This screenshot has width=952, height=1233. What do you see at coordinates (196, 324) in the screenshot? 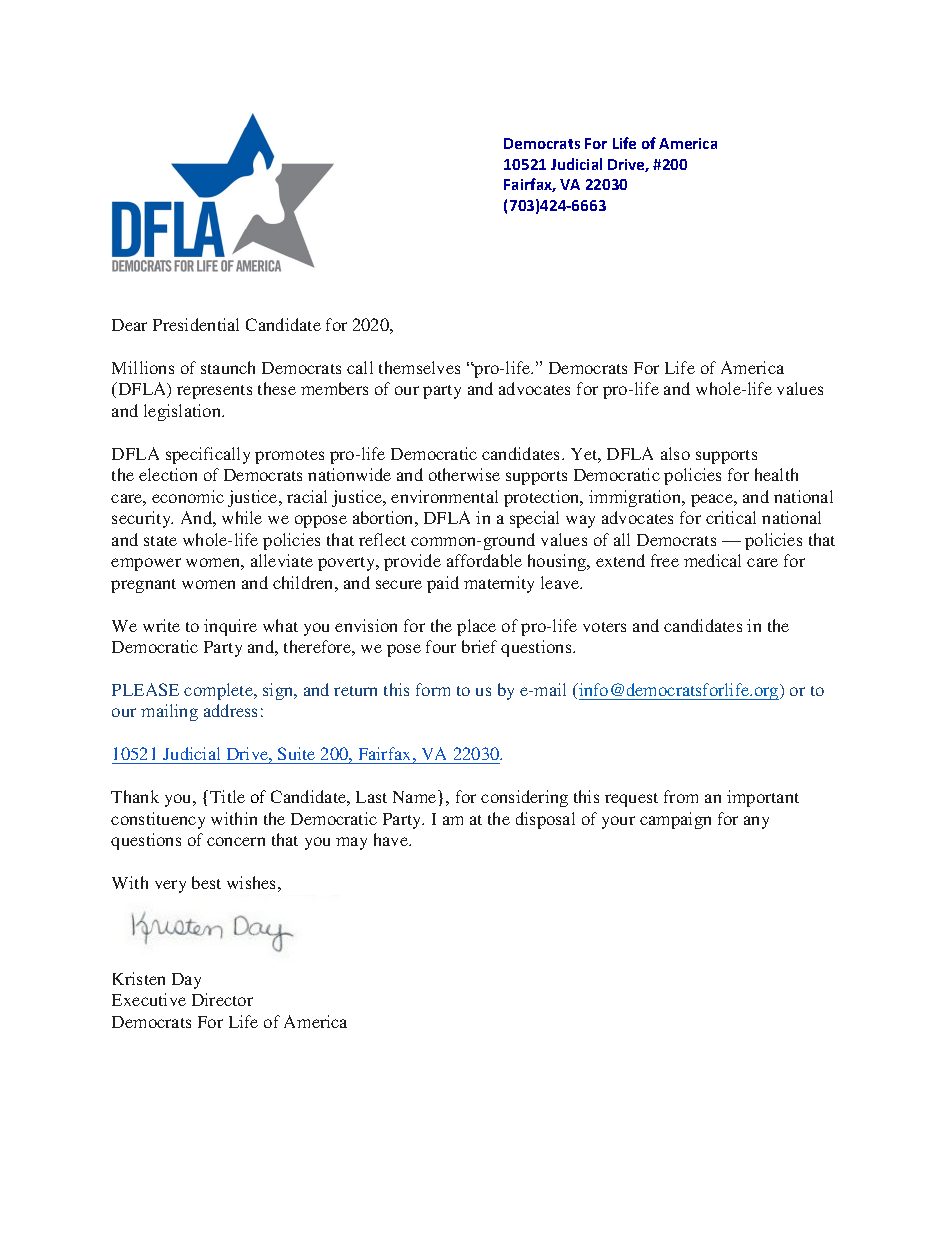
I see `Presidential` at bounding box center [196, 324].
